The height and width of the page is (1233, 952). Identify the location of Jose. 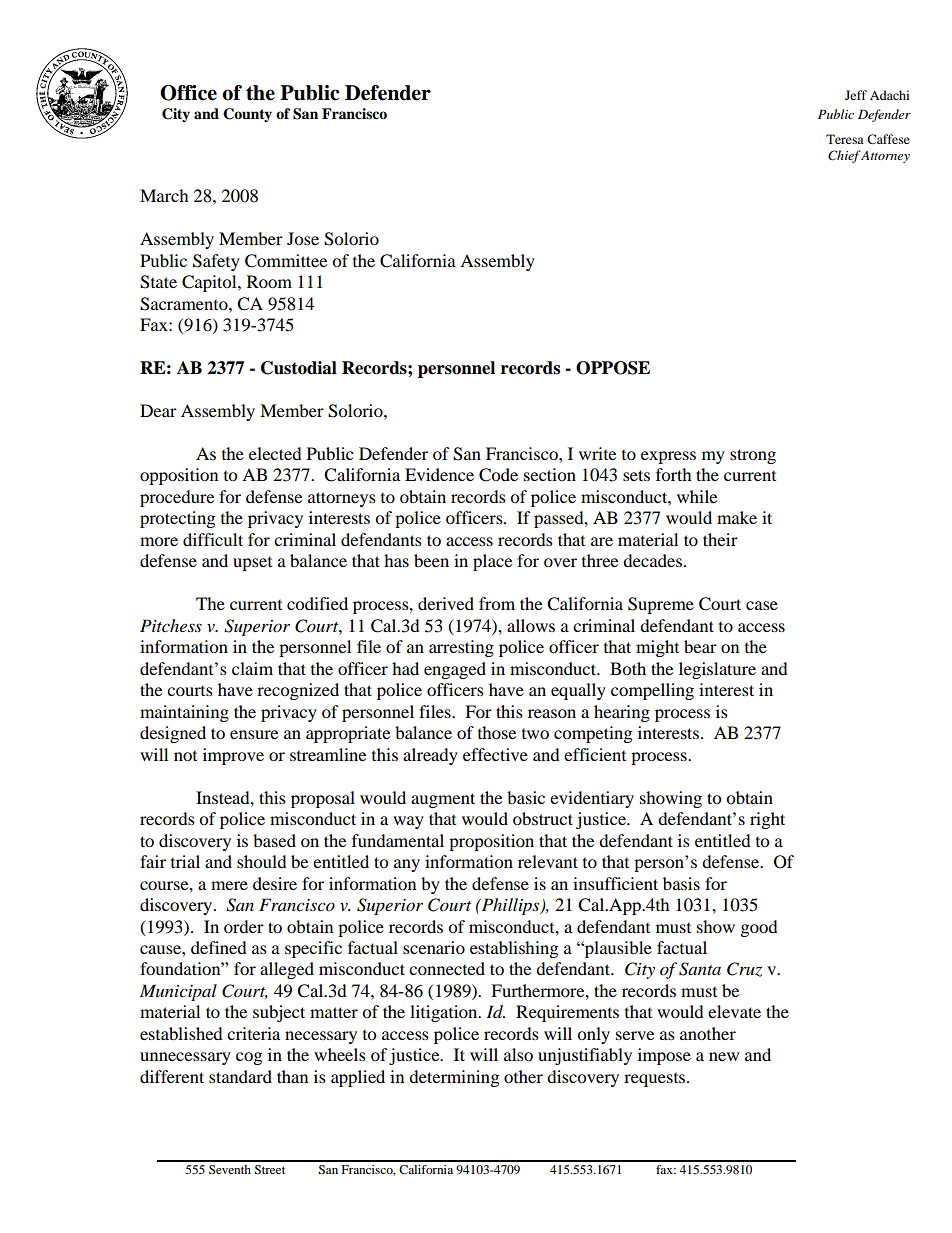
(303, 238).
